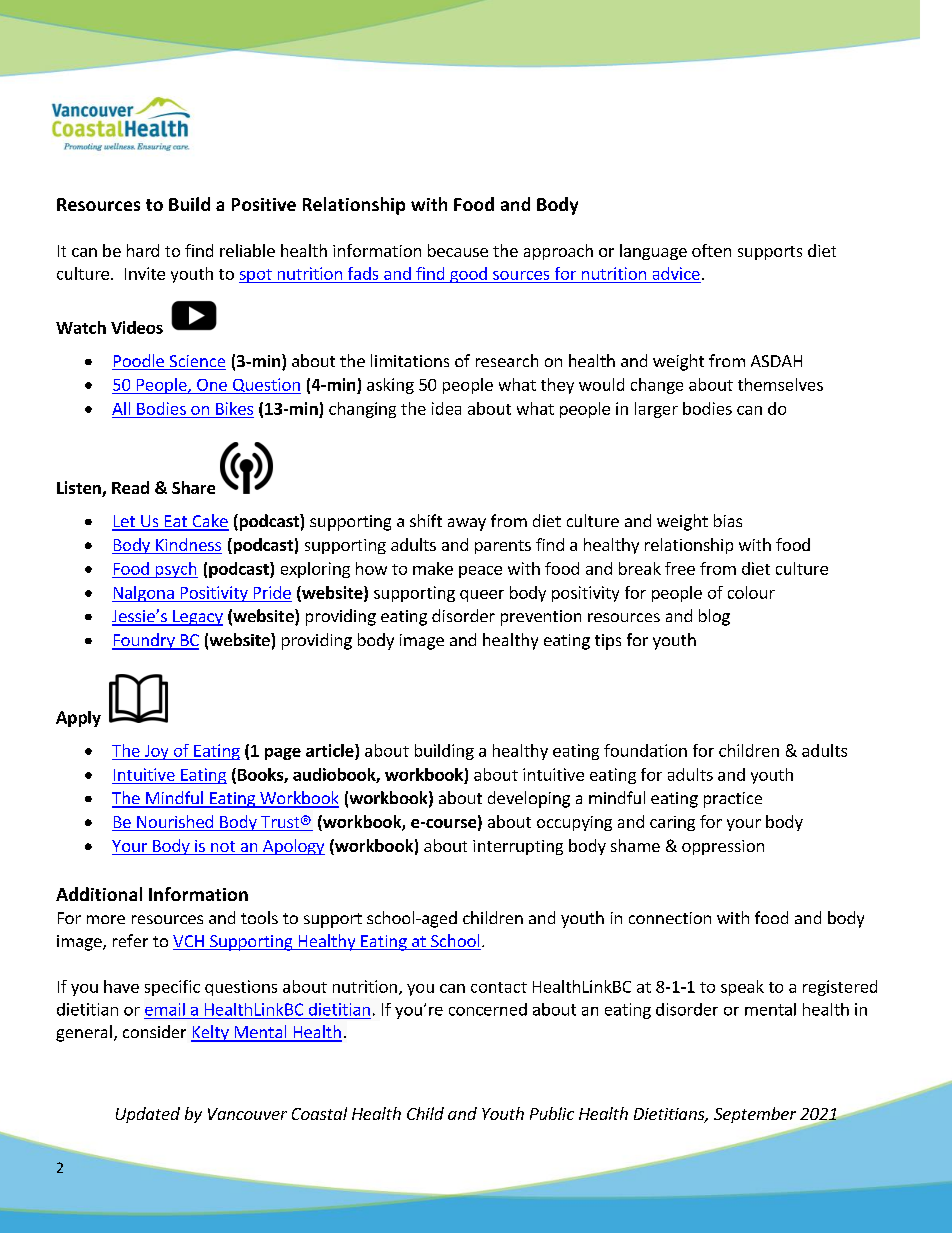  Describe the element at coordinates (148, 1115) in the screenshot. I see `Updated` at that location.
